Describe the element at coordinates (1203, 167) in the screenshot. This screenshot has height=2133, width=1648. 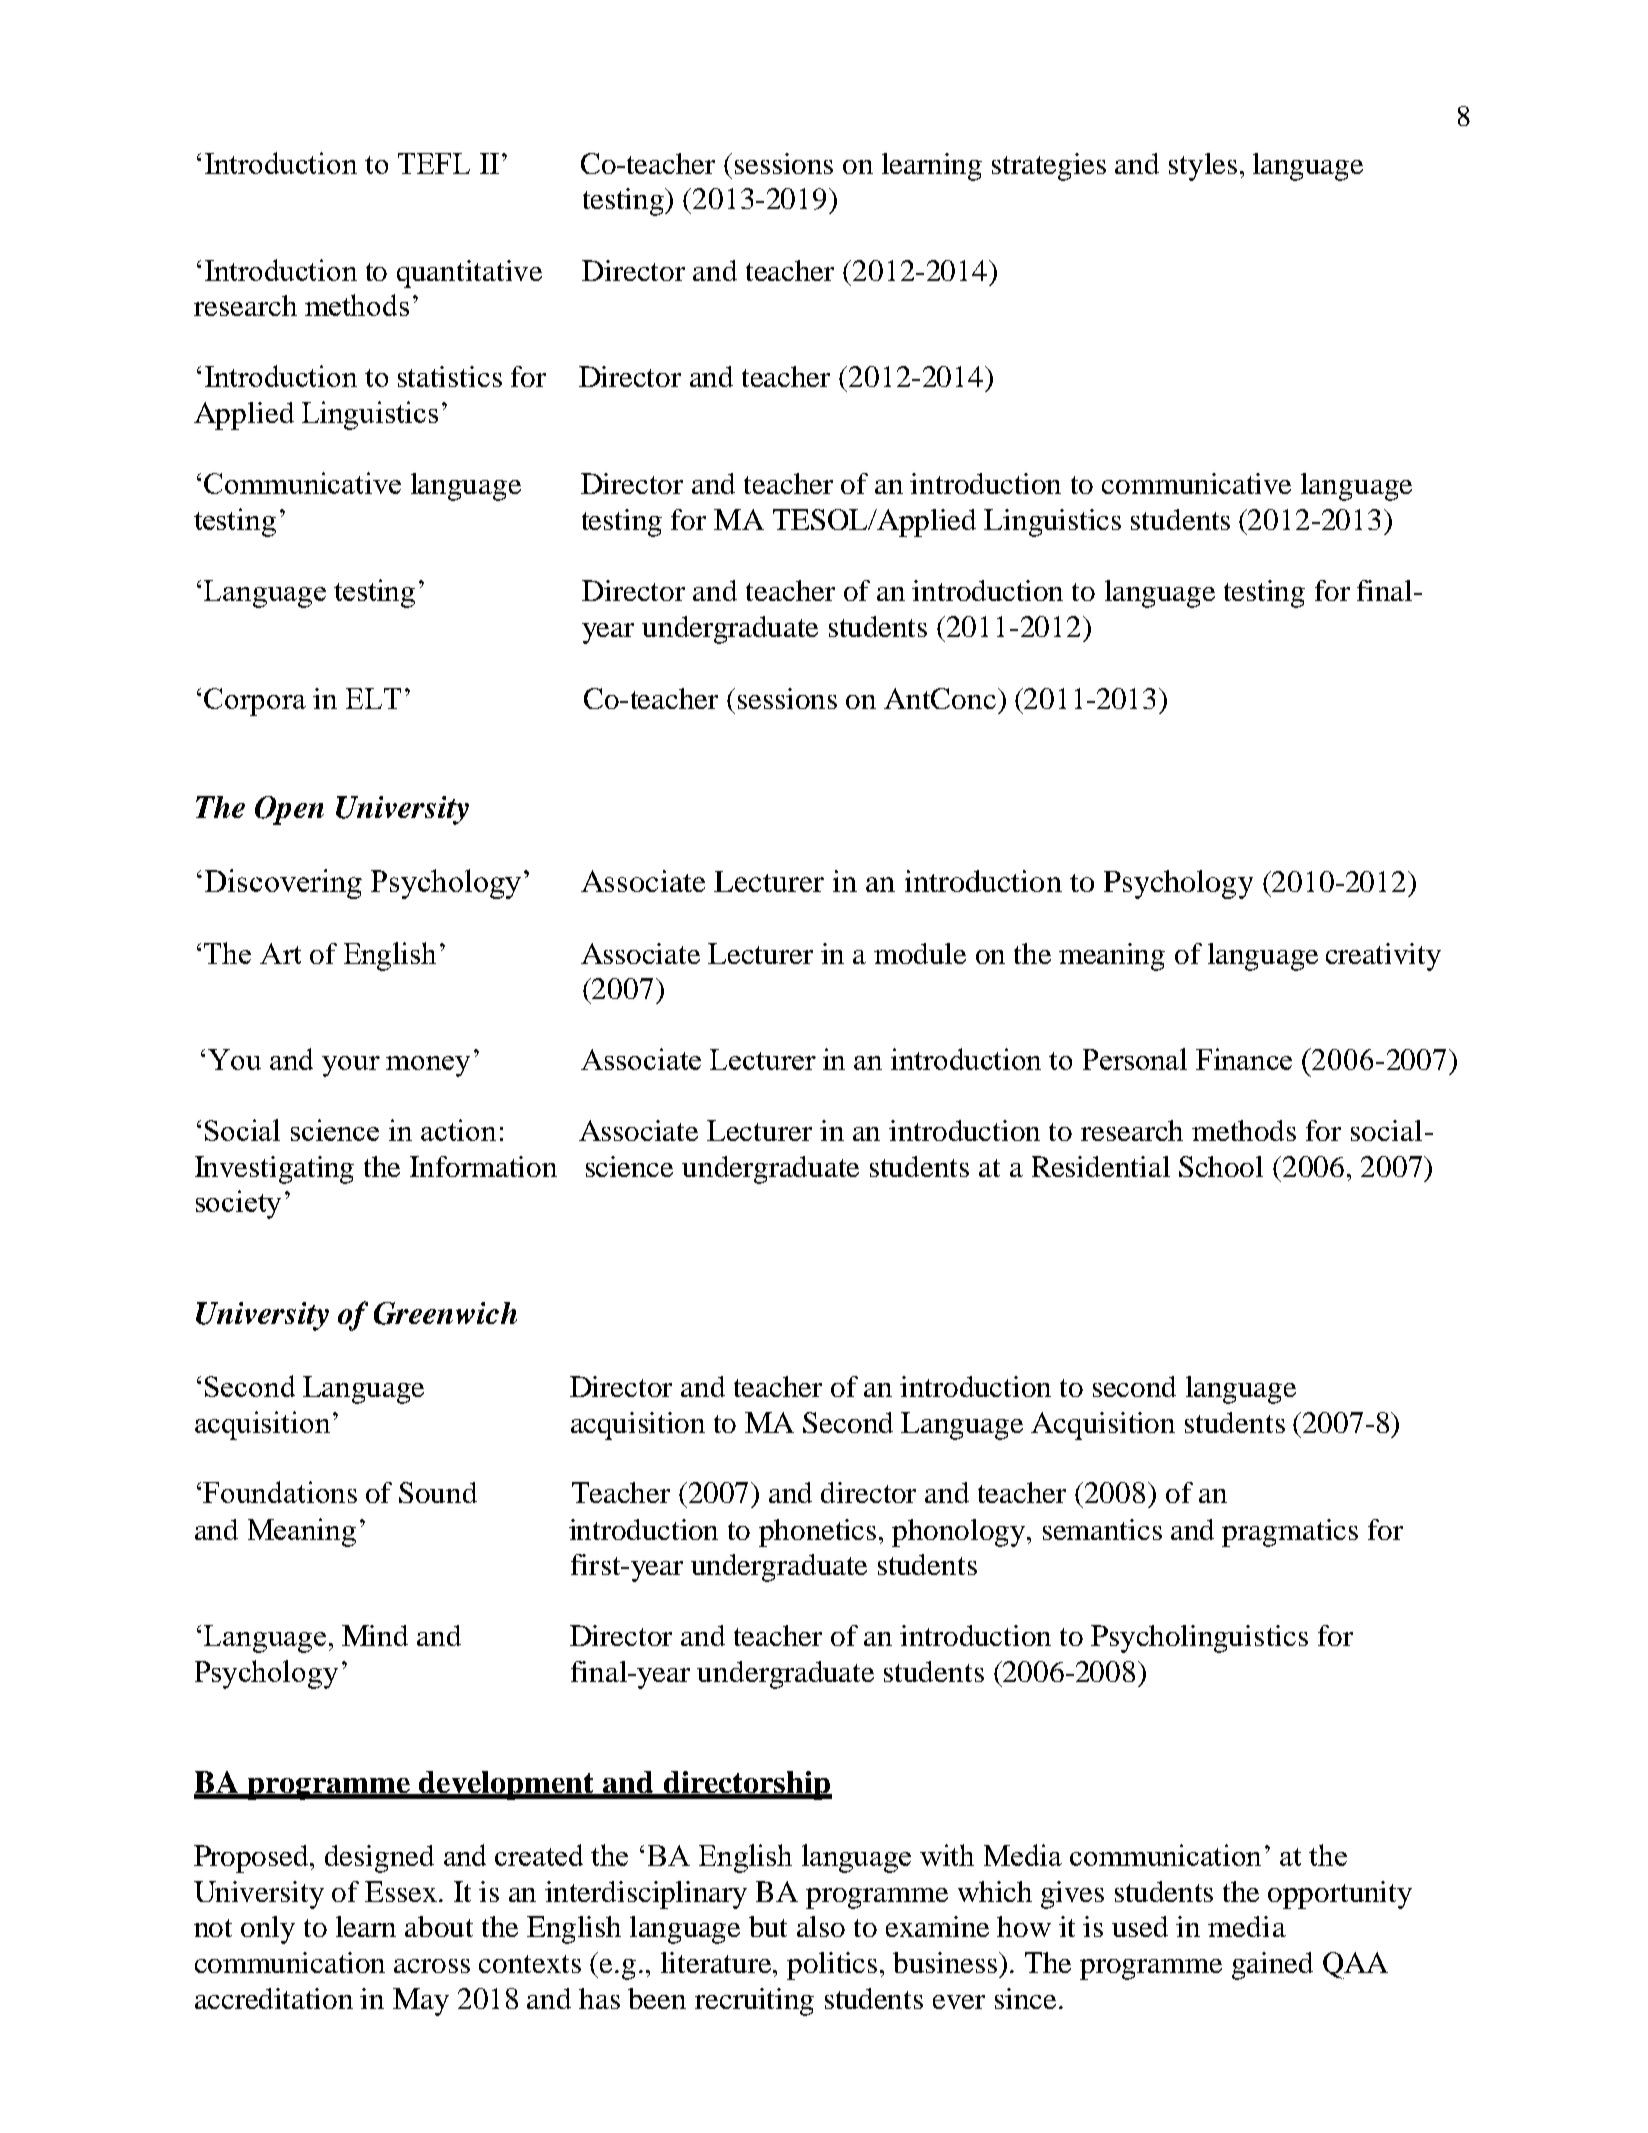
I see `styles` at that location.
